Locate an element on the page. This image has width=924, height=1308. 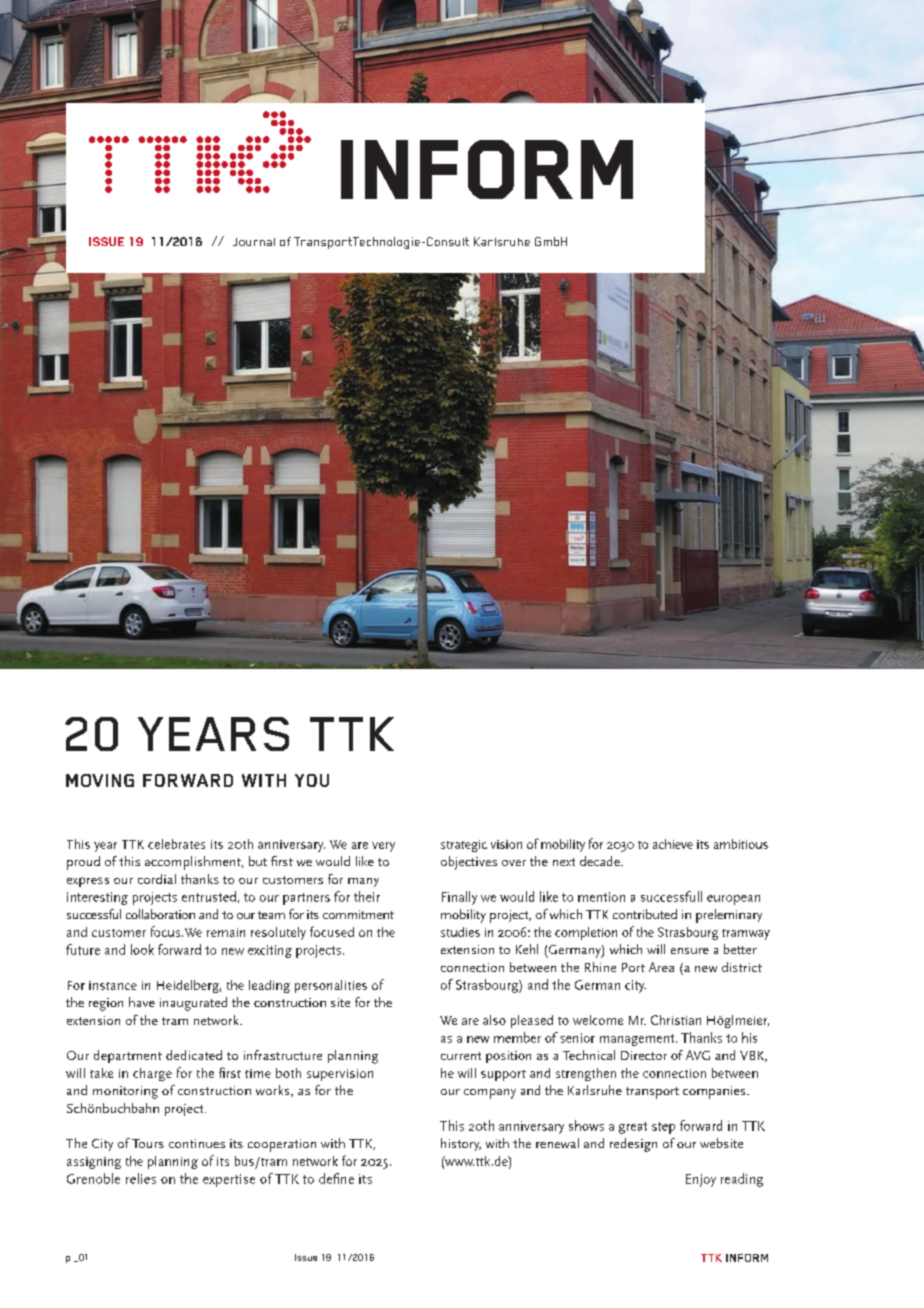
YOU is located at coordinates (312, 780).
